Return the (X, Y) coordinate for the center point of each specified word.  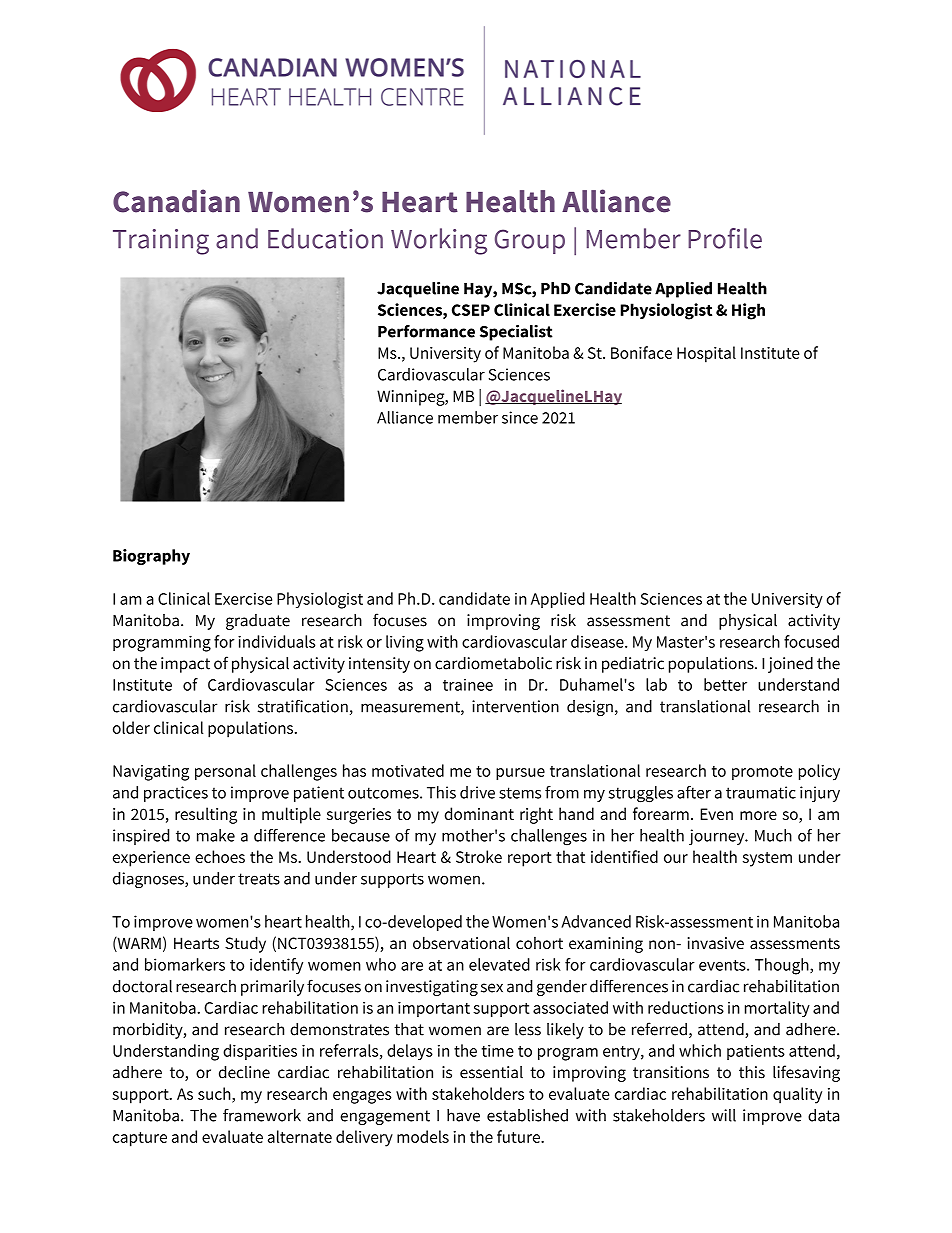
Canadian (176, 201)
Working (439, 241)
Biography (151, 557)
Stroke (479, 856)
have (463, 1115)
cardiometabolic (493, 663)
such (215, 1094)
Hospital (706, 354)
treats (259, 879)
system (767, 859)
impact (185, 665)
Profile (725, 238)
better (725, 684)
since (520, 417)
